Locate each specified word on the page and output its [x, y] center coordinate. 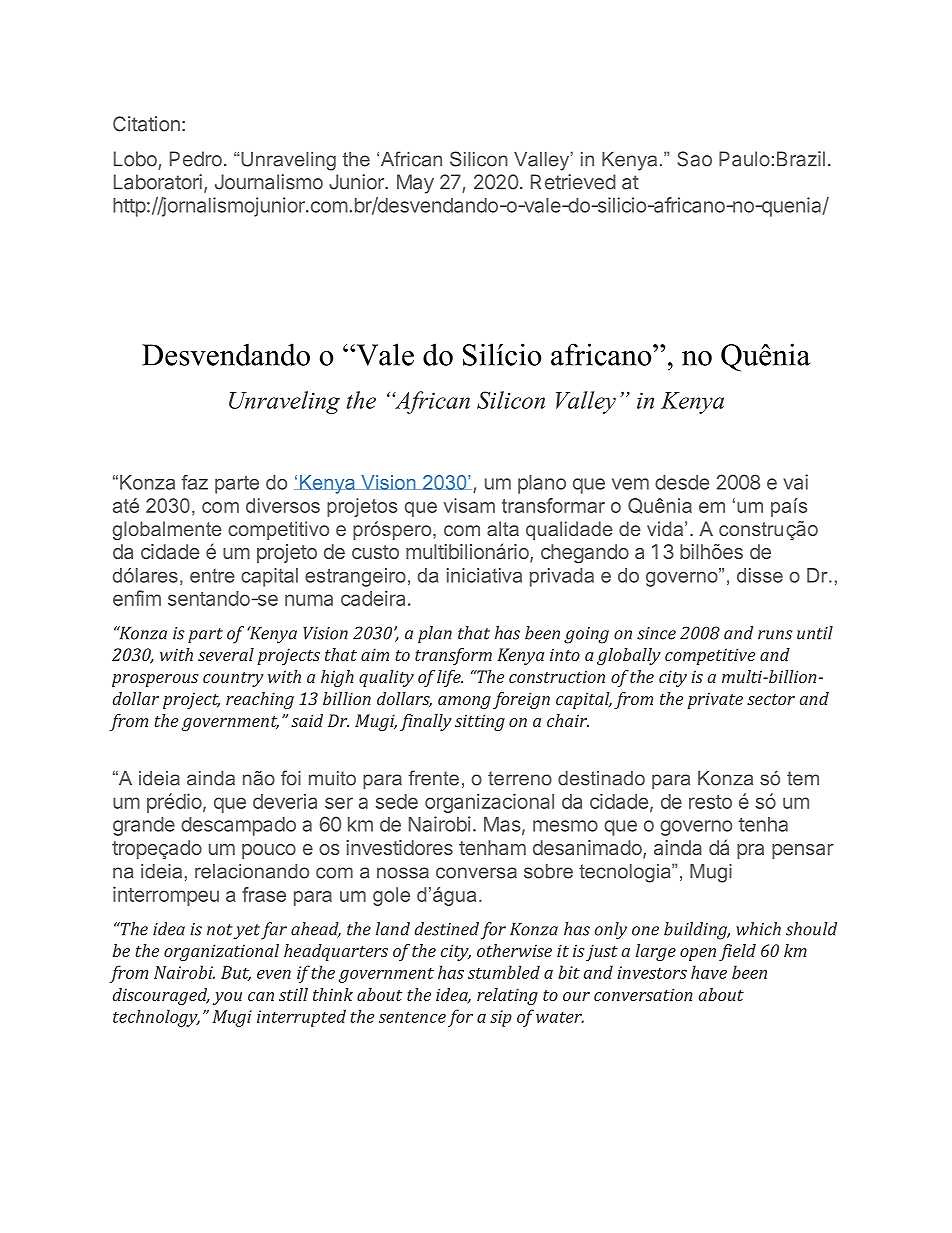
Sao [694, 159]
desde [682, 482]
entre [212, 576]
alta [503, 528]
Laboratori [158, 182]
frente [433, 778]
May [415, 184]
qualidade [569, 530]
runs [775, 635]
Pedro [196, 159]
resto [710, 802]
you [227, 998]
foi [291, 778]
